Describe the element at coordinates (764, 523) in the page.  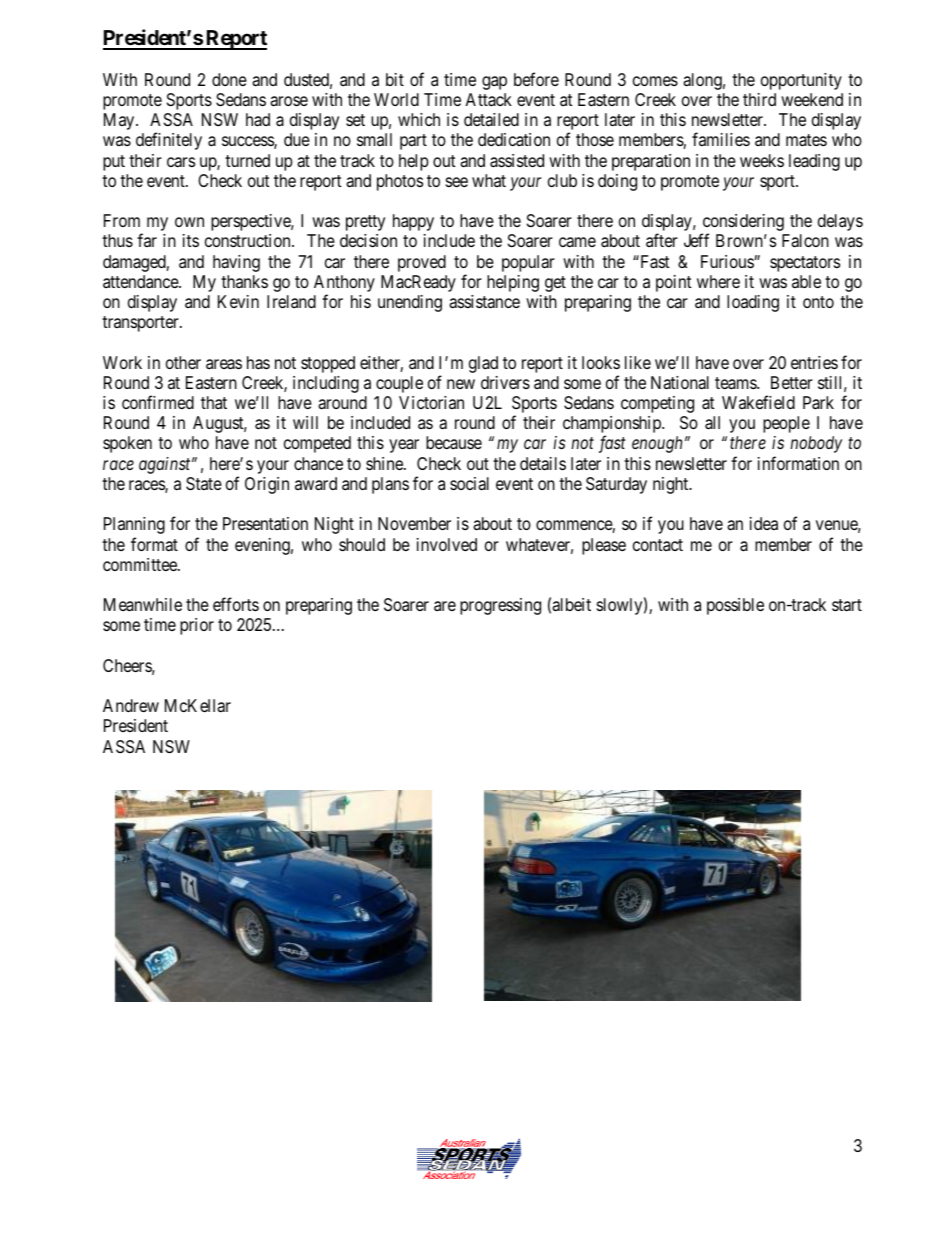
I see `idea` at that location.
